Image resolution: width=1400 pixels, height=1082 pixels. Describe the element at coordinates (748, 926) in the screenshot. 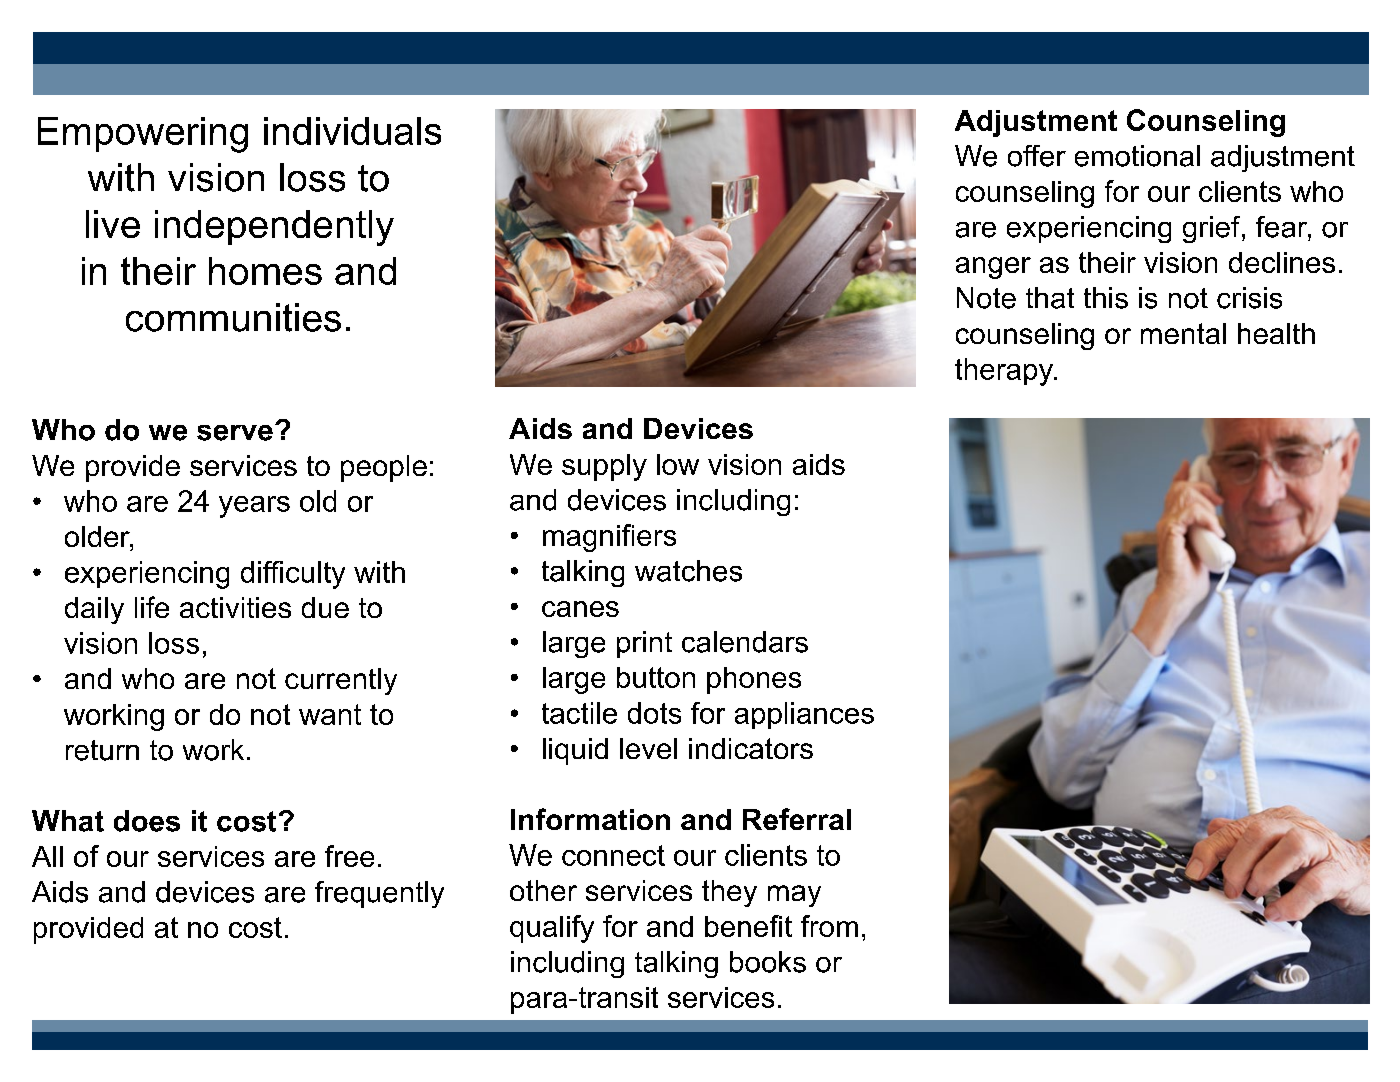

I see `benefit` at that location.
